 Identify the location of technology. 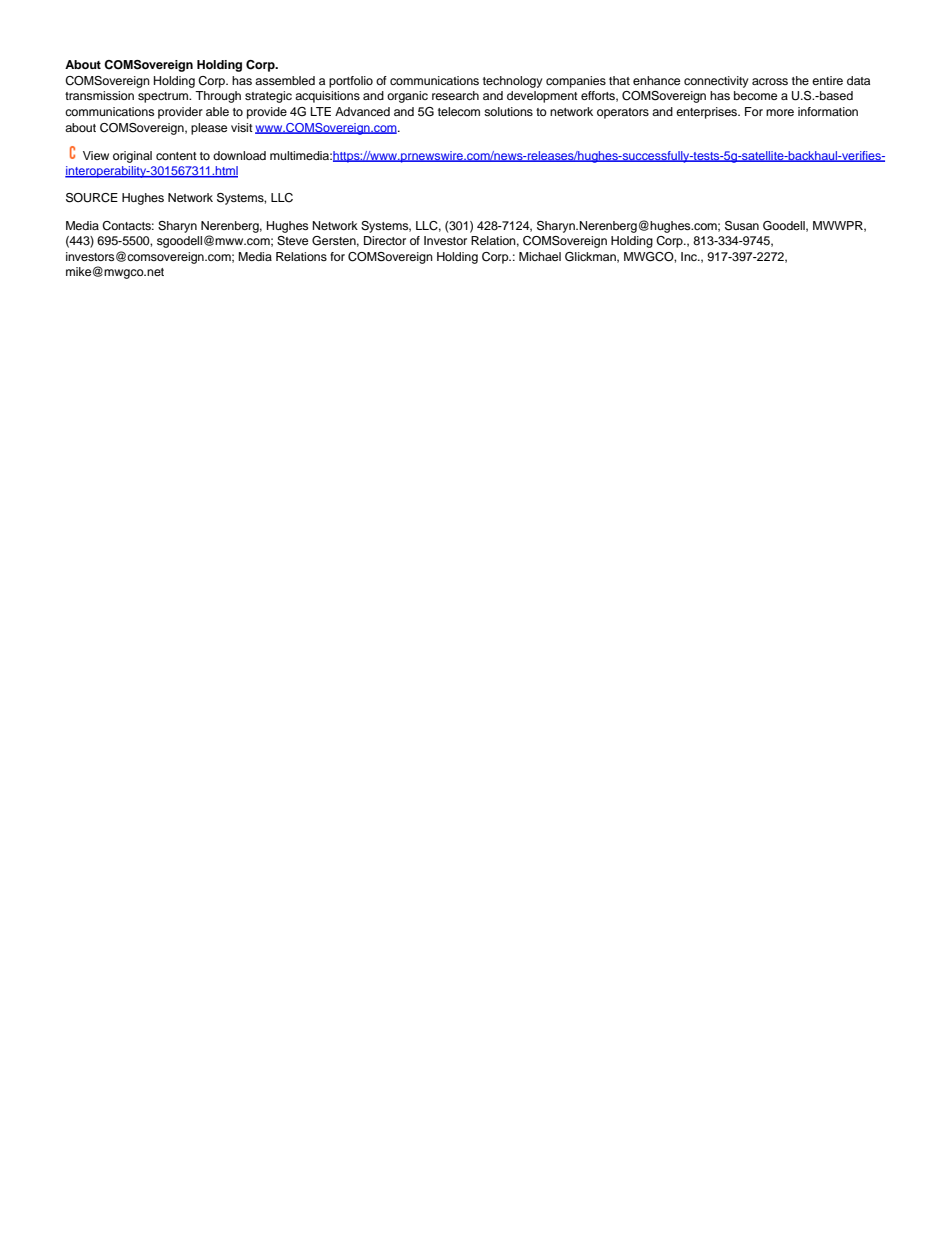
(513, 82).
